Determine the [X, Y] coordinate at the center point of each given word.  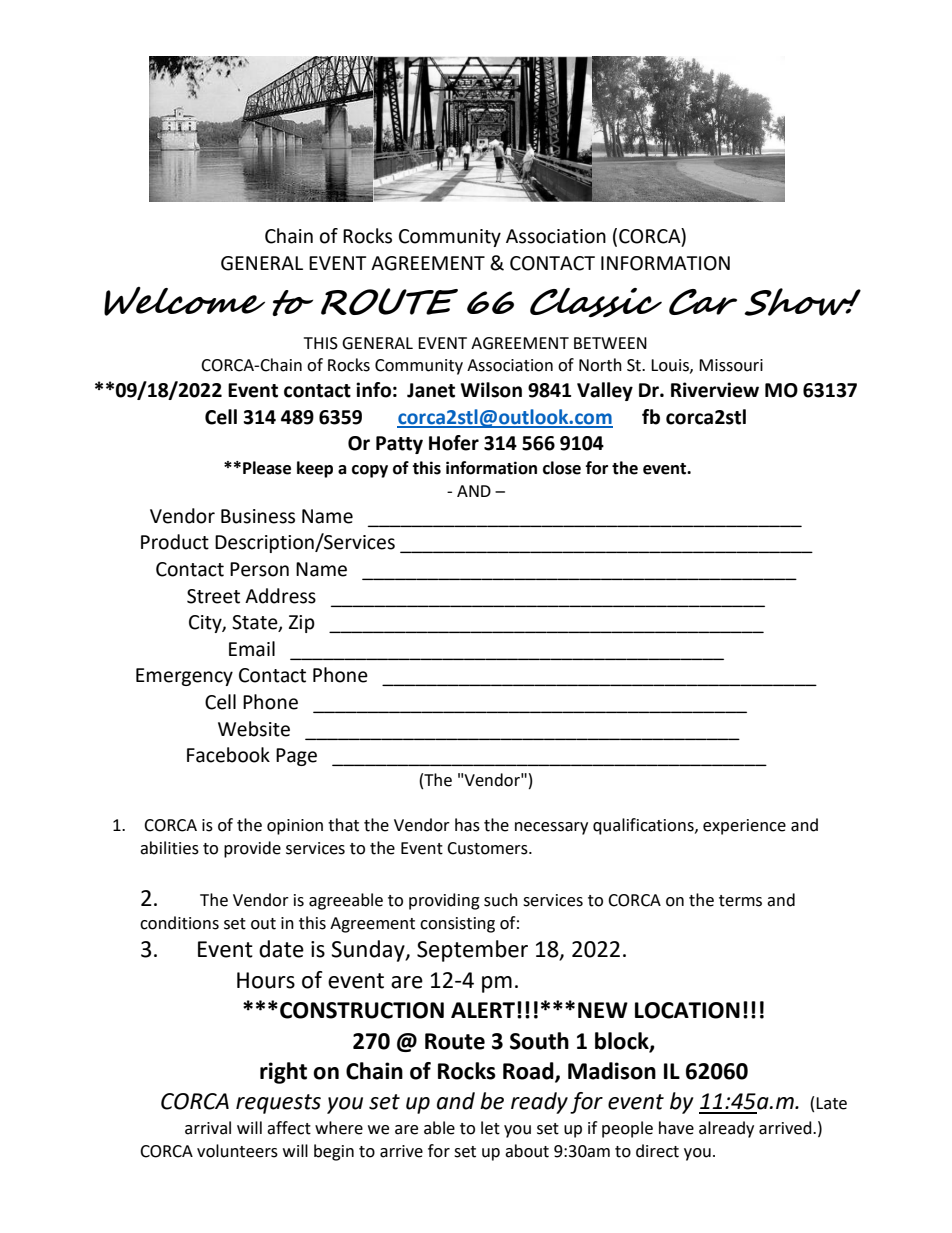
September [472, 951]
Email [252, 649]
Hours [266, 980]
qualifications [644, 826]
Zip [302, 624]
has [467, 825]
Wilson [491, 390]
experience [744, 827]
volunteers [237, 1151]
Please [267, 468]
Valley [605, 391]
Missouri [731, 365]
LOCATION [687, 1010]
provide [252, 849]
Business [258, 516]
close [562, 468]
